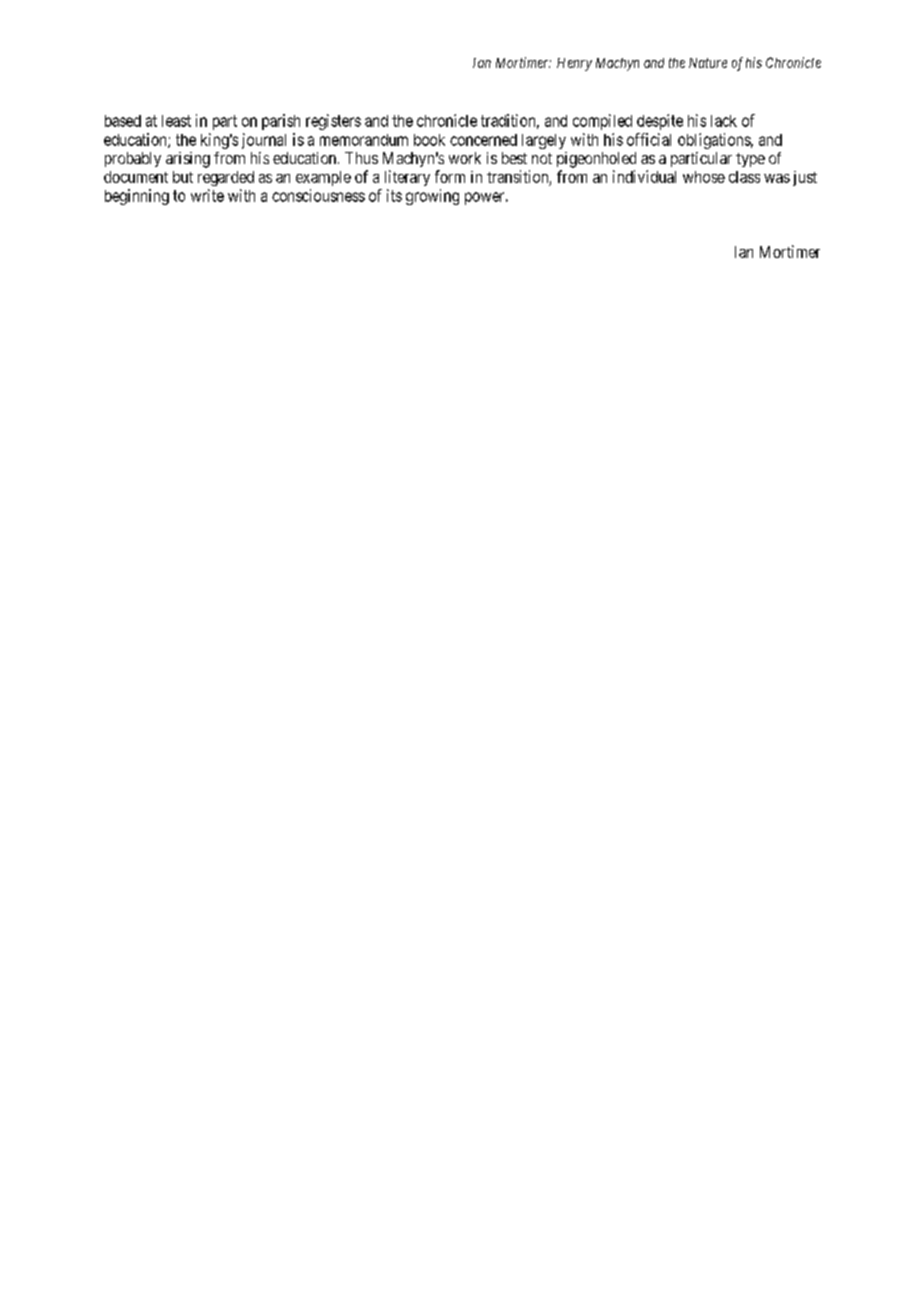 The width and height of the screenshot is (924, 1308). What do you see at coordinates (660, 122) in the screenshot?
I see `despite` at bounding box center [660, 122].
